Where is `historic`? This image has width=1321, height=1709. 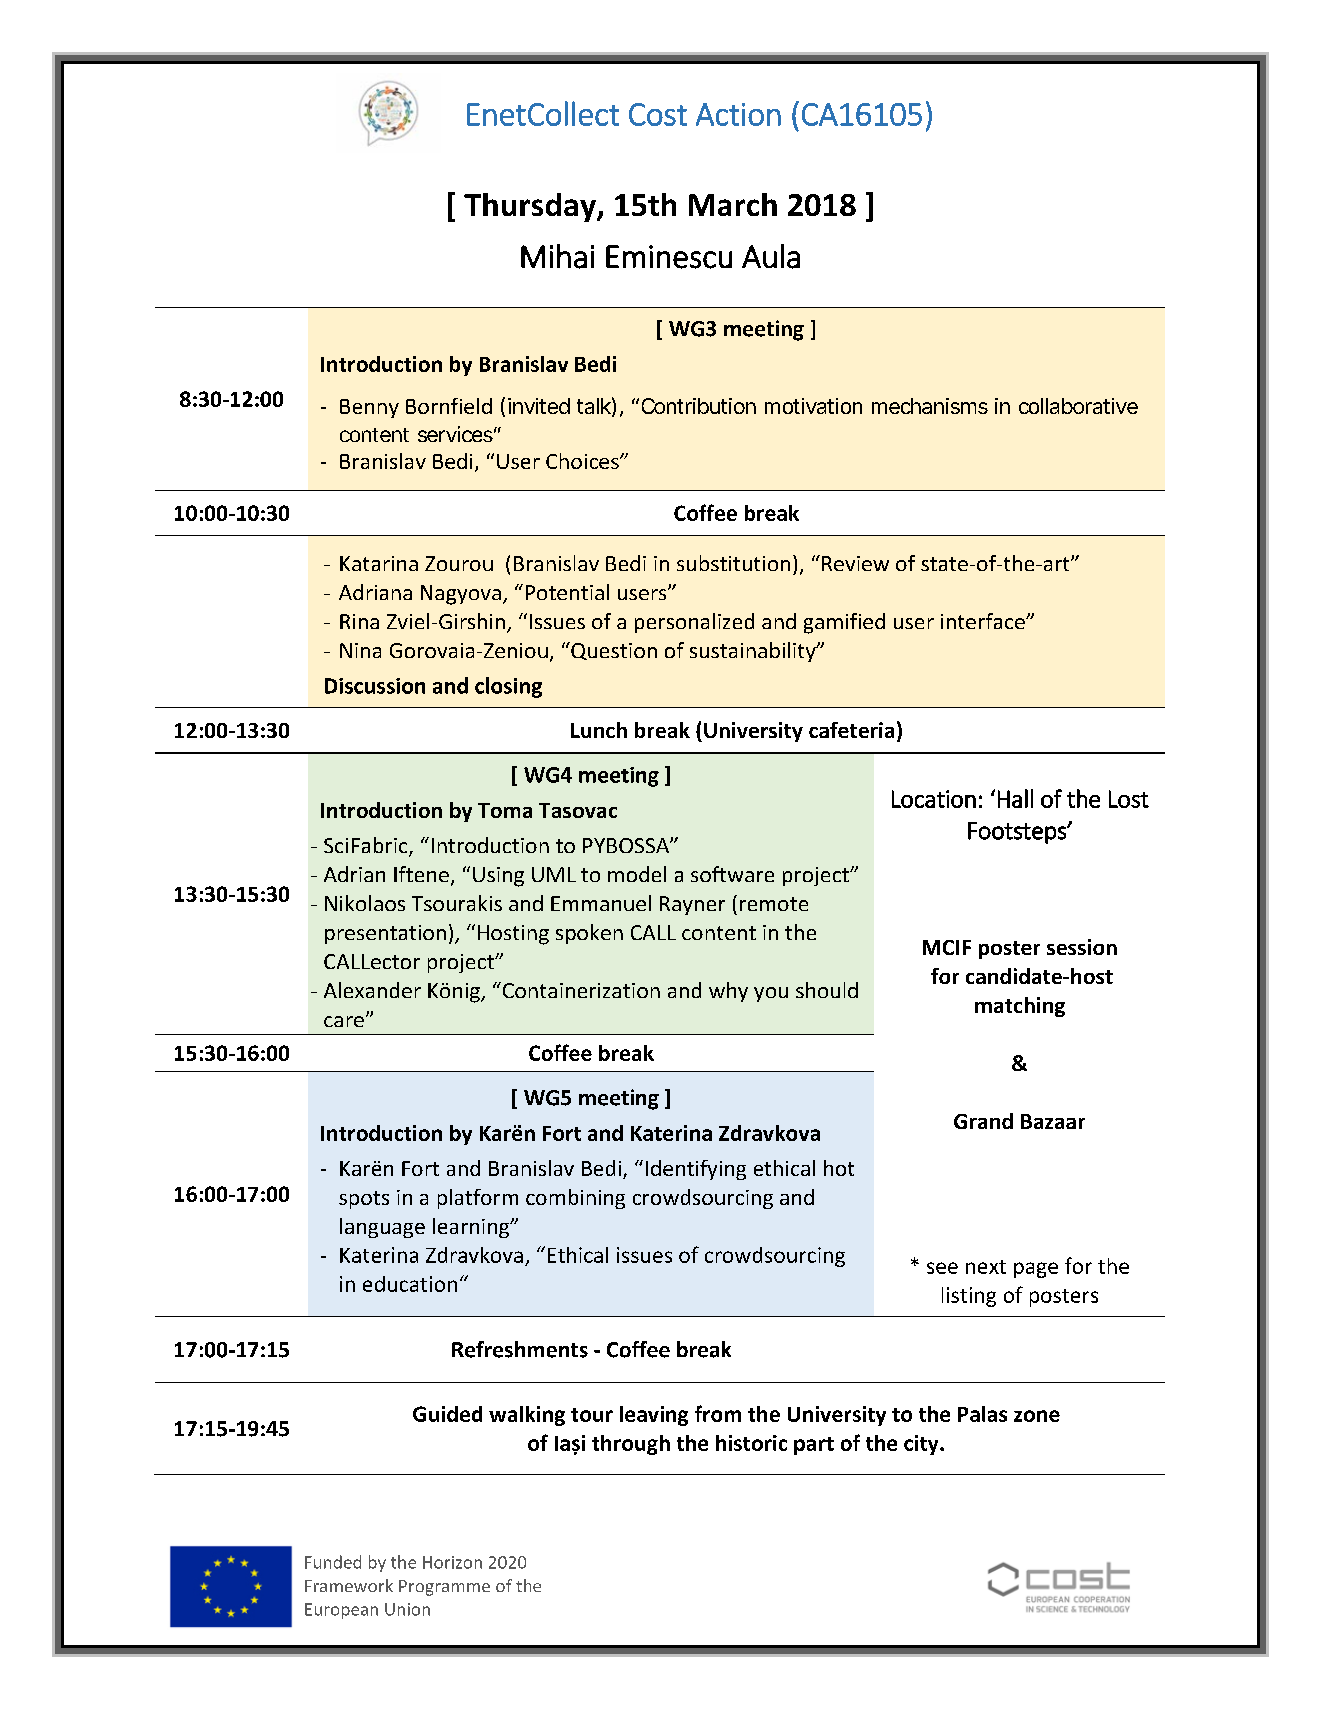
historic is located at coordinates (751, 1443).
